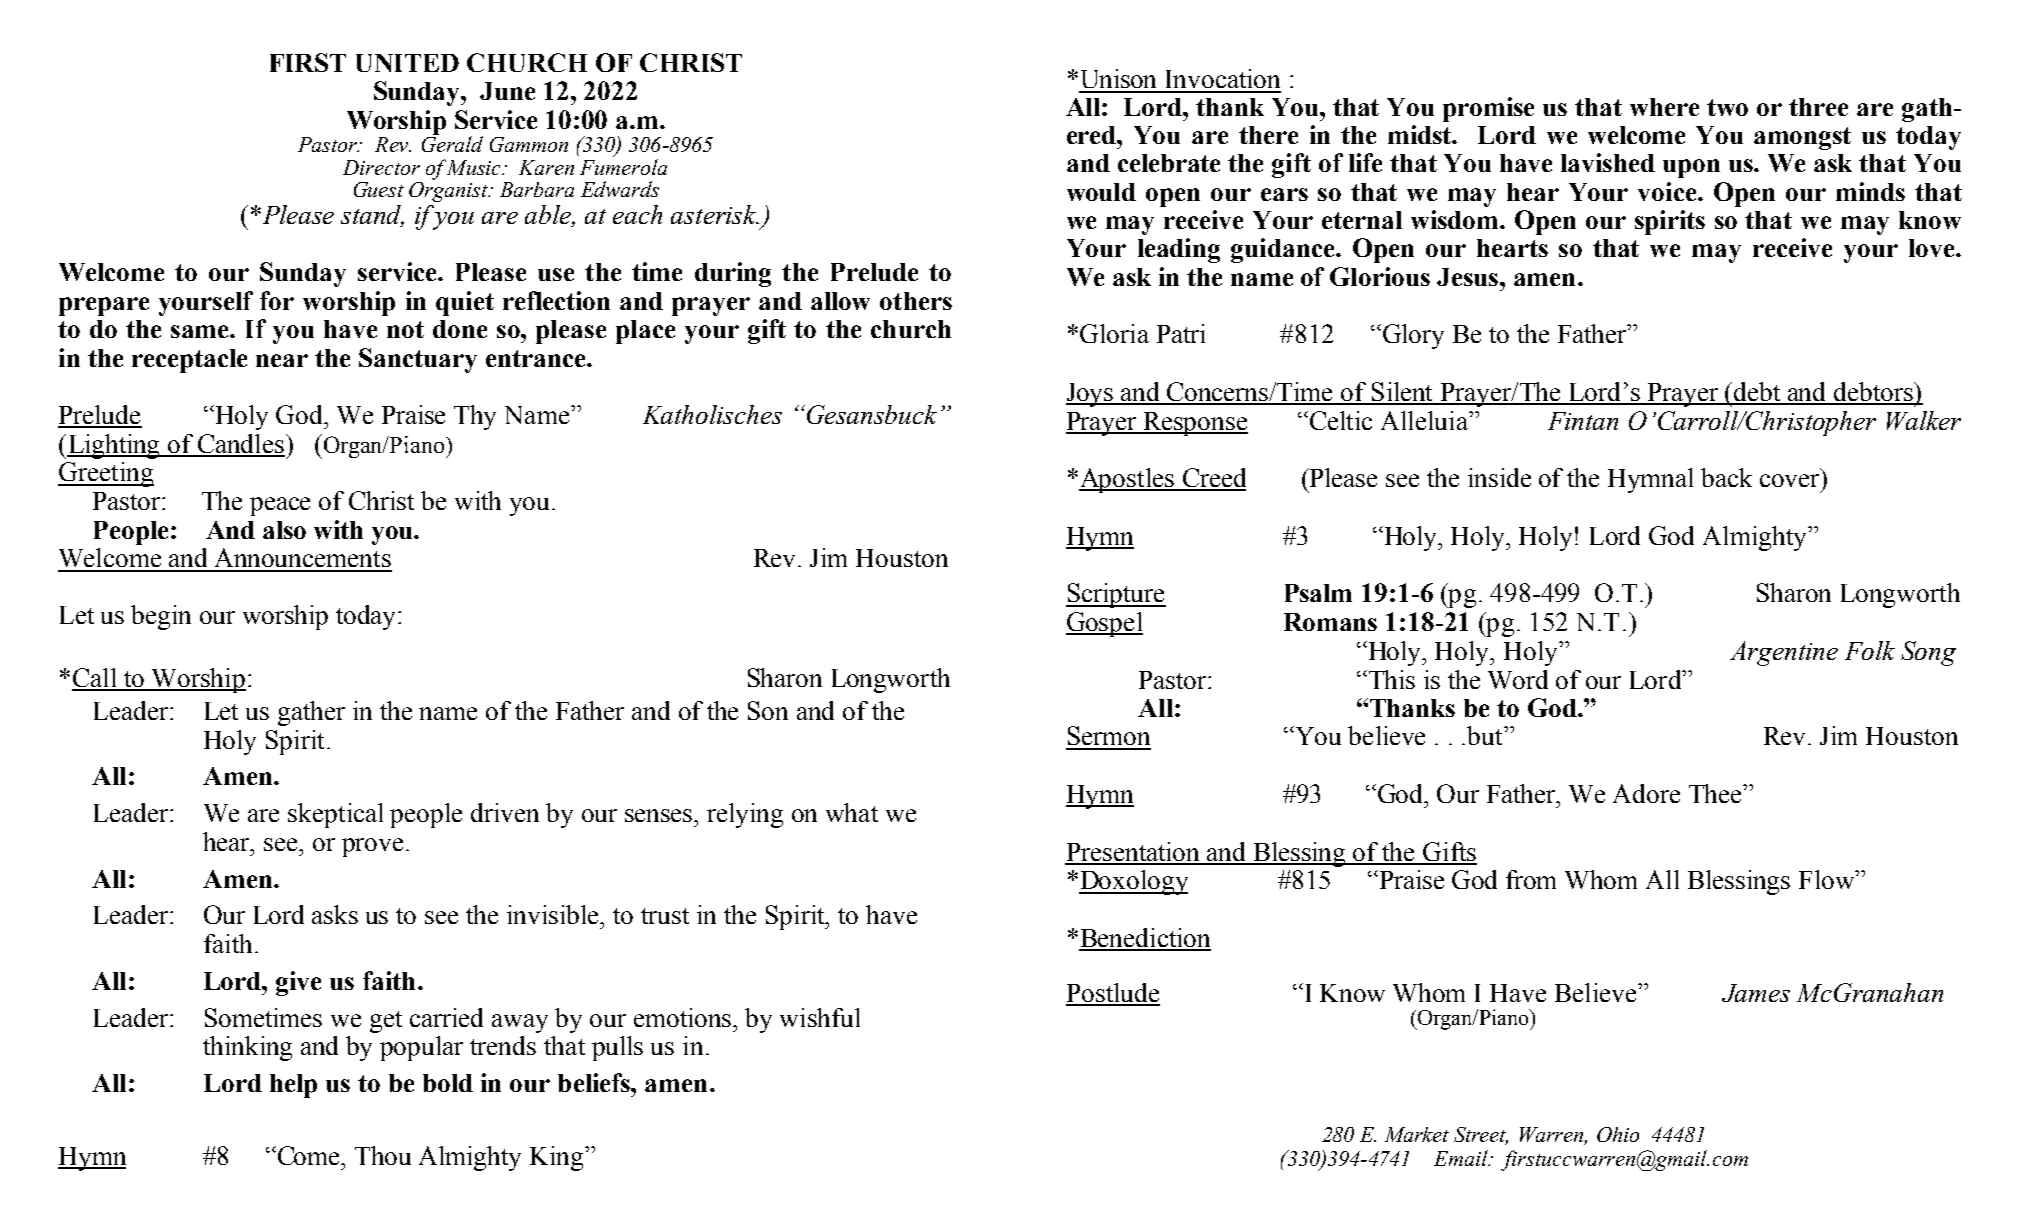 This screenshot has height=1231, width=2027. I want to click on begin, so click(161, 617).
